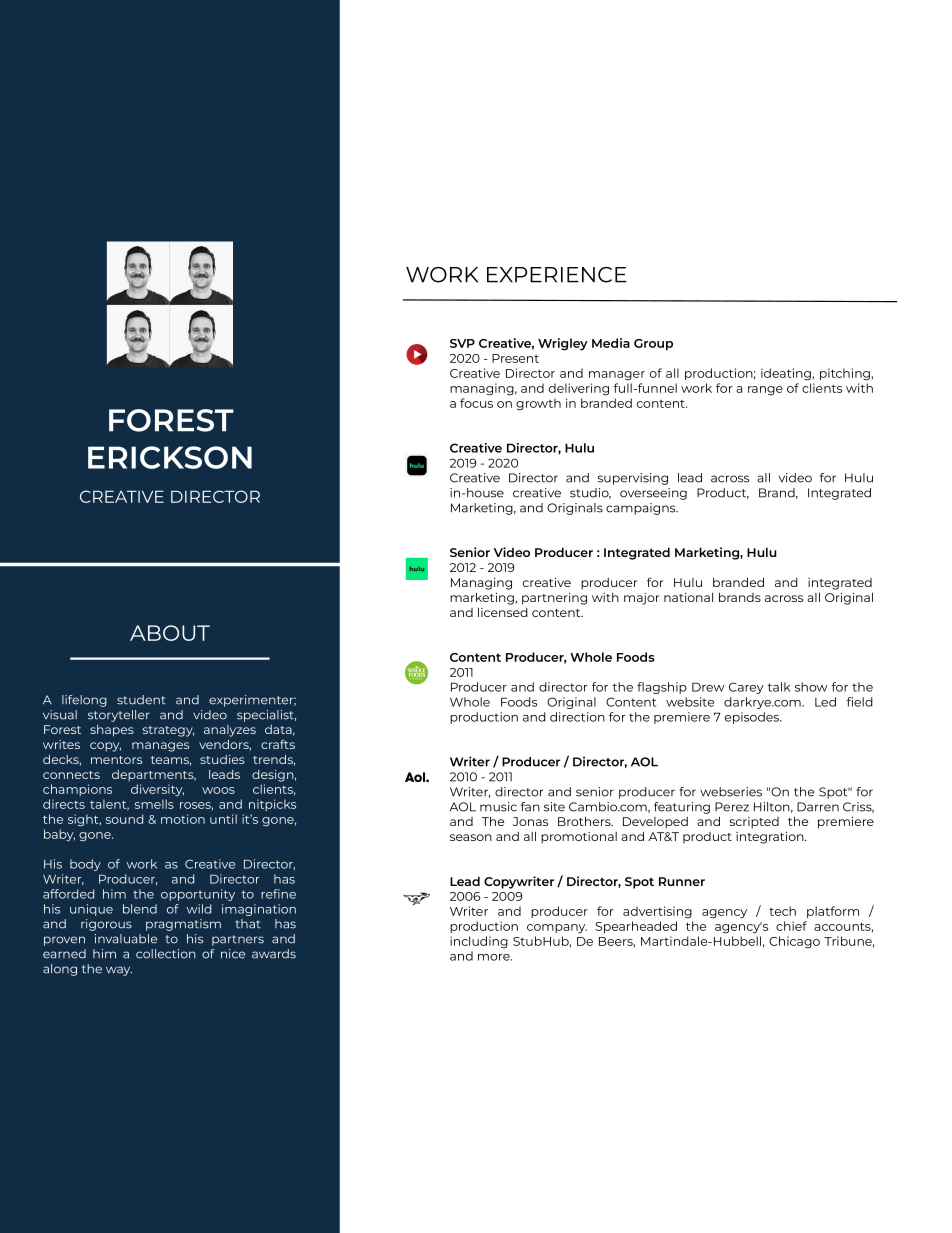 This screenshot has height=1233, width=952. What do you see at coordinates (642, 509) in the screenshot?
I see `campaigns` at bounding box center [642, 509].
